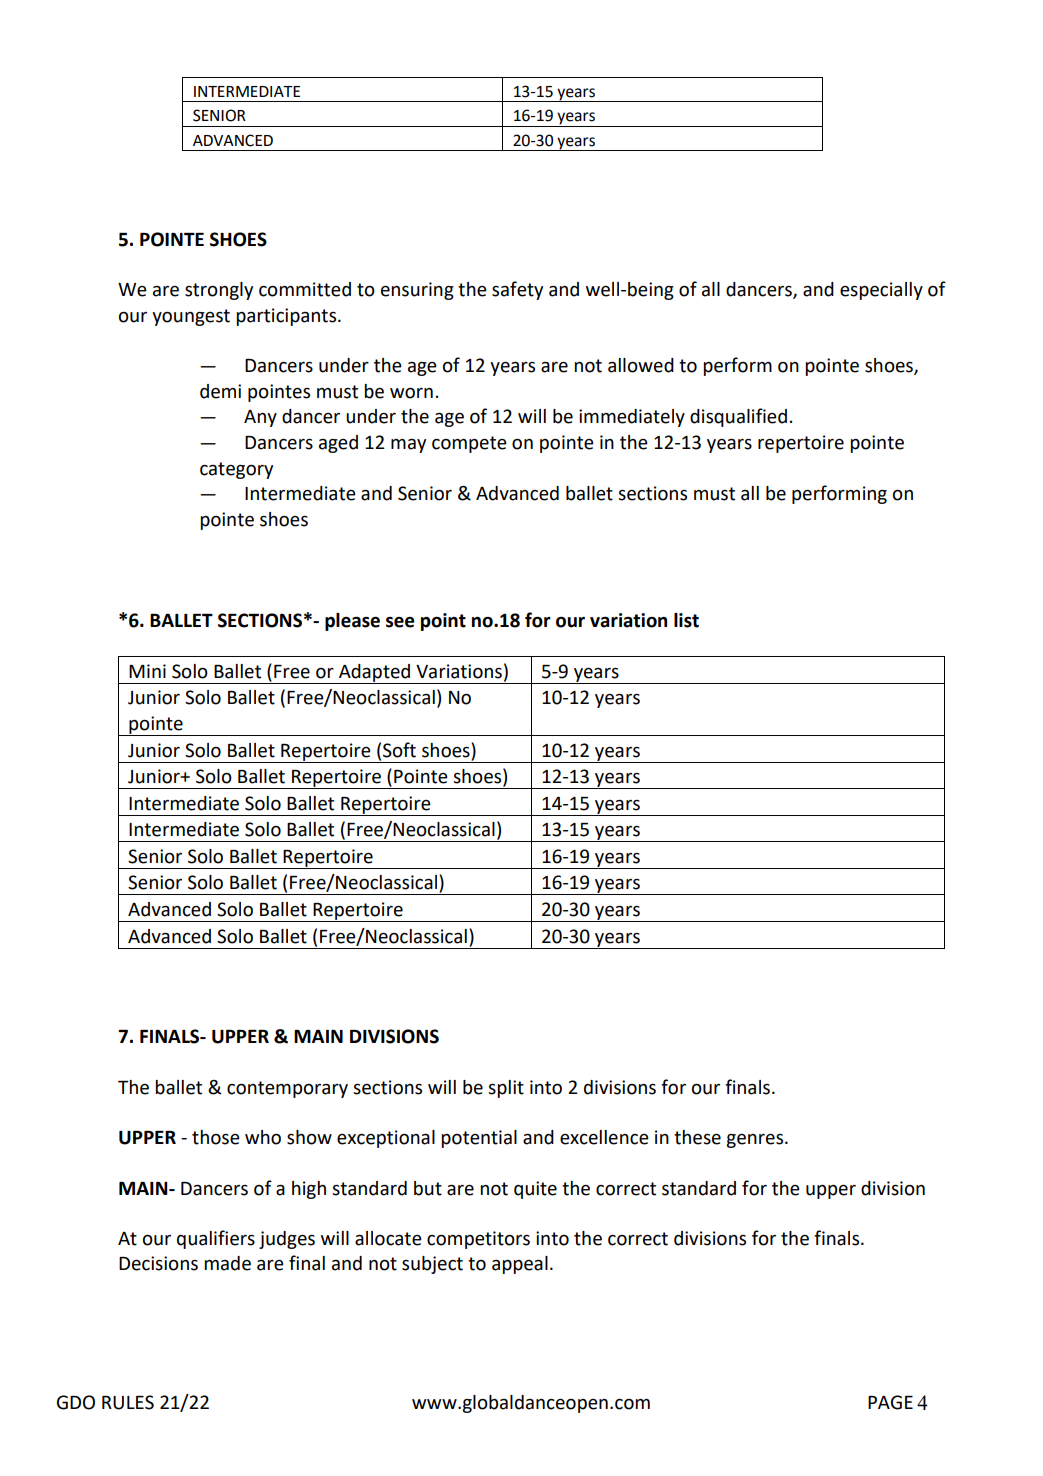 The width and height of the screenshot is (1043, 1476). Describe the element at coordinates (147, 671) in the screenshot. I see `Mini` at that location.
